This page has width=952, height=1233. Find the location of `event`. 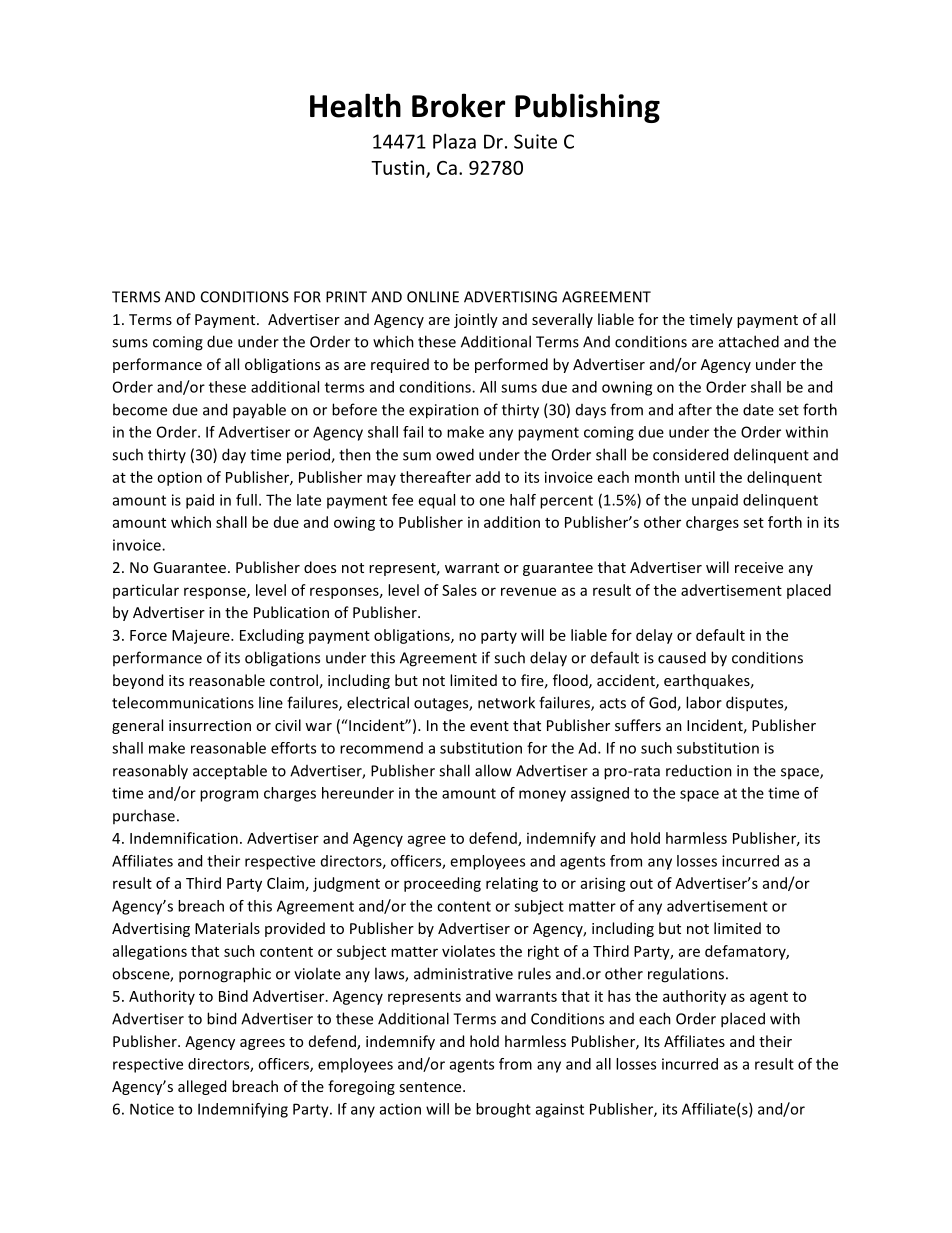

event is located at coordinates (489, 726).
